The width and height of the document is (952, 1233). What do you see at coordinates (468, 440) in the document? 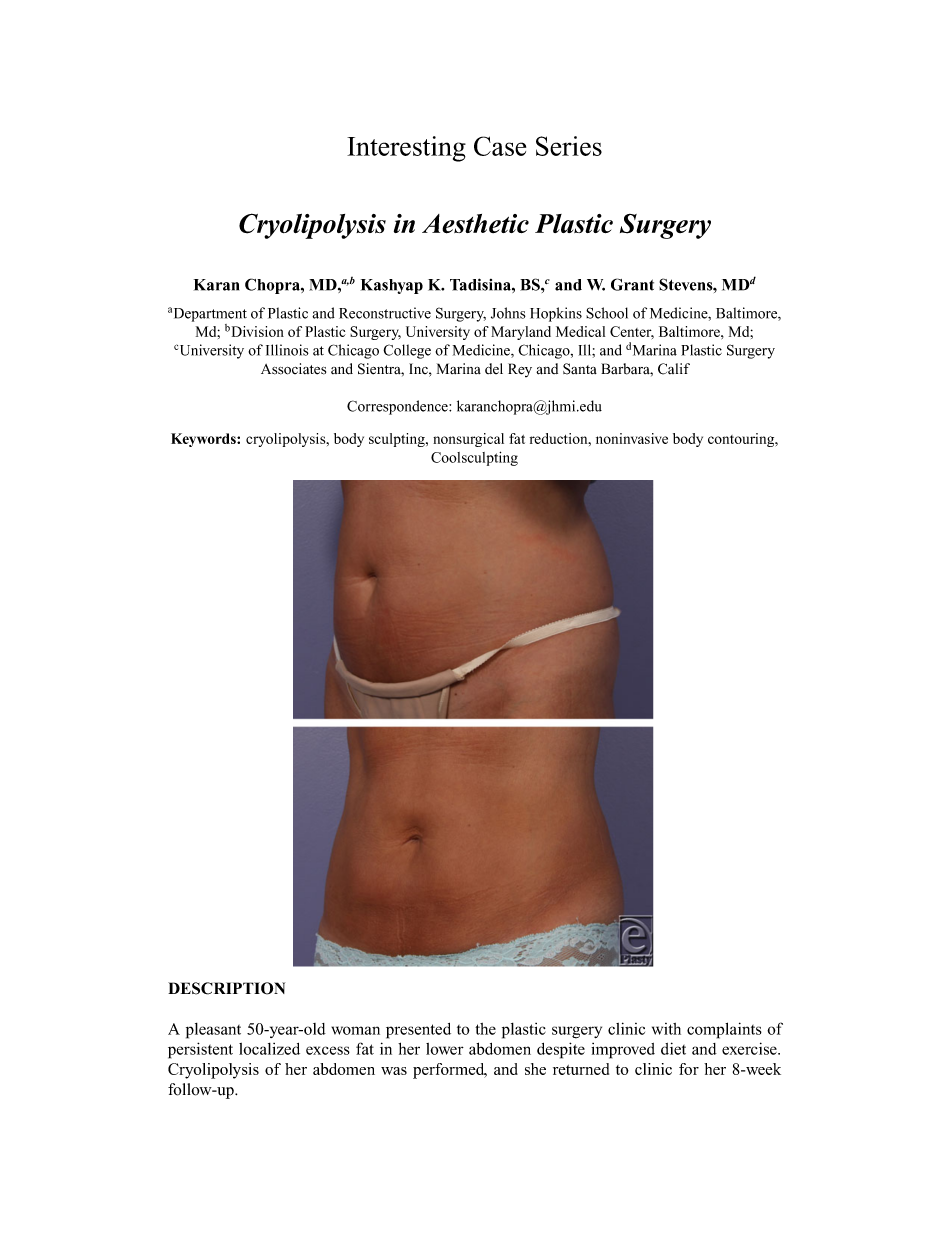
I see `nonsurgical` at bounding box center [468, 440].
